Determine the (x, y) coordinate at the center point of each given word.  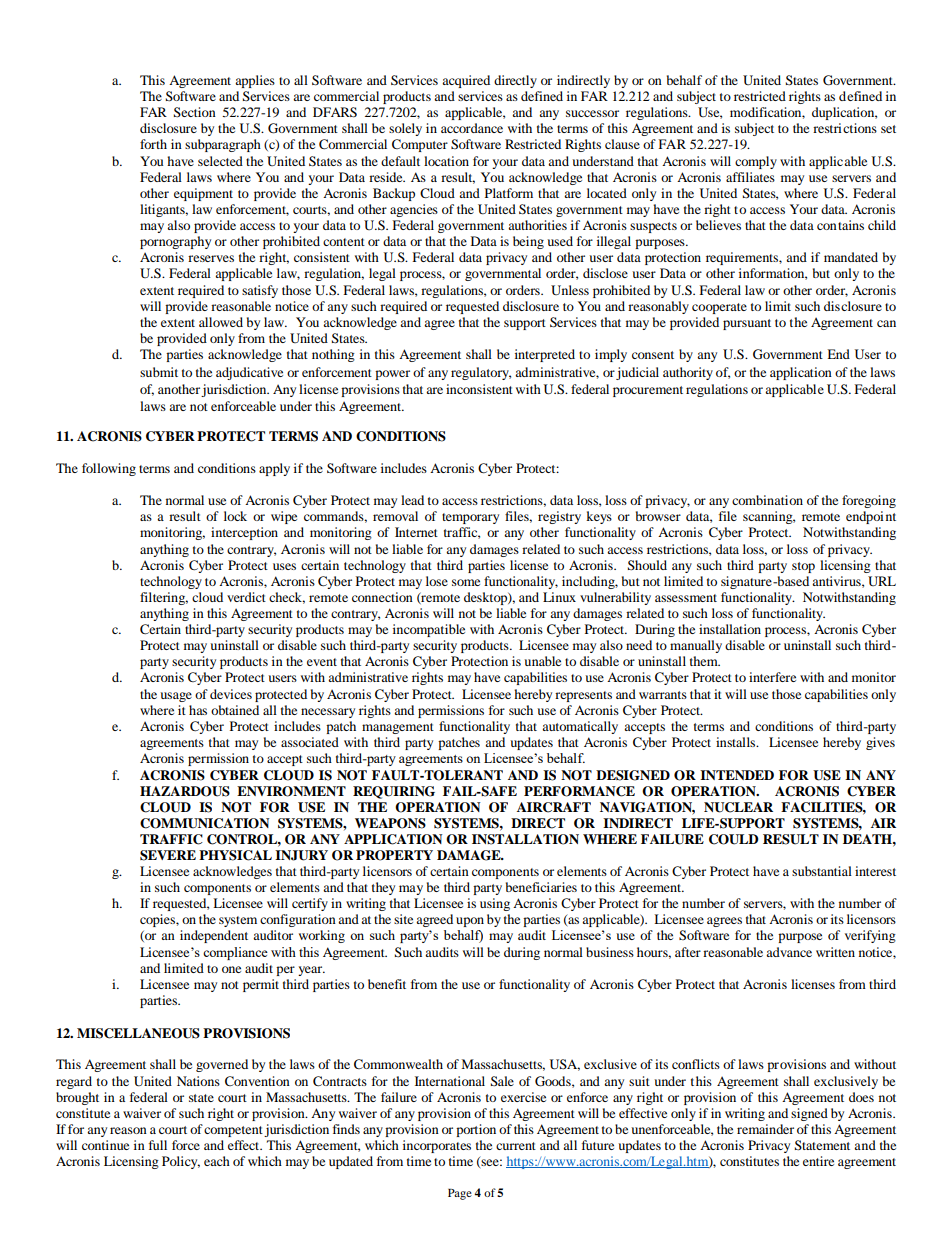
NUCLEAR (738, 807)
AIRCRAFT (554, 807)
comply (756, 162)
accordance (472, 128)
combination (767, 500)
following (109, 469)
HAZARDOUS (185, 791)
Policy (181, 1162)
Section (195, 112)
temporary (470, 518)
